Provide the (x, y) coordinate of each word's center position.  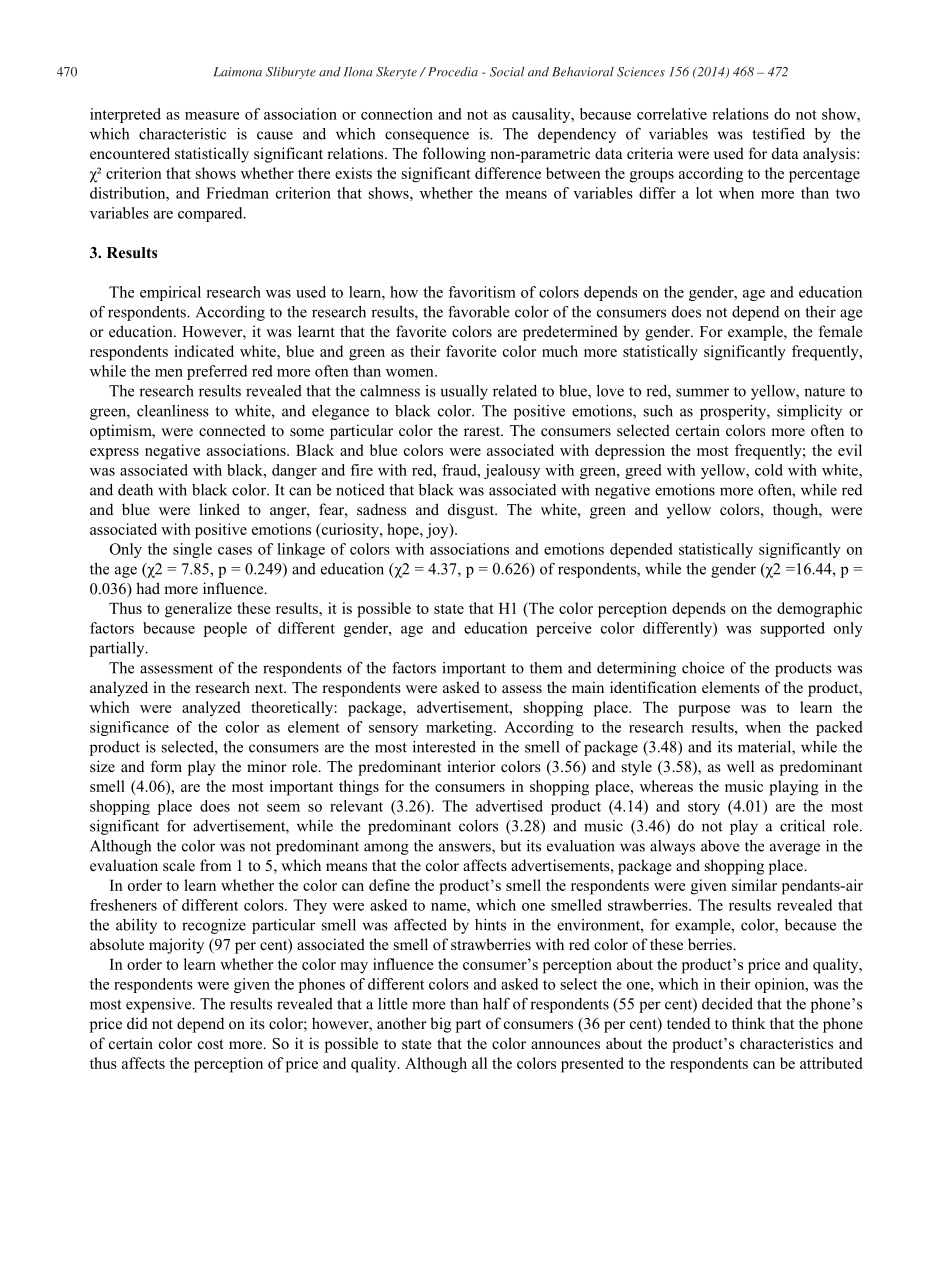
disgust (472, 511)
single (192, 550)
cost (210, 1044)
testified (778, 134)
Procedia (451, 72)
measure (212, 116)
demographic (819, 610)
